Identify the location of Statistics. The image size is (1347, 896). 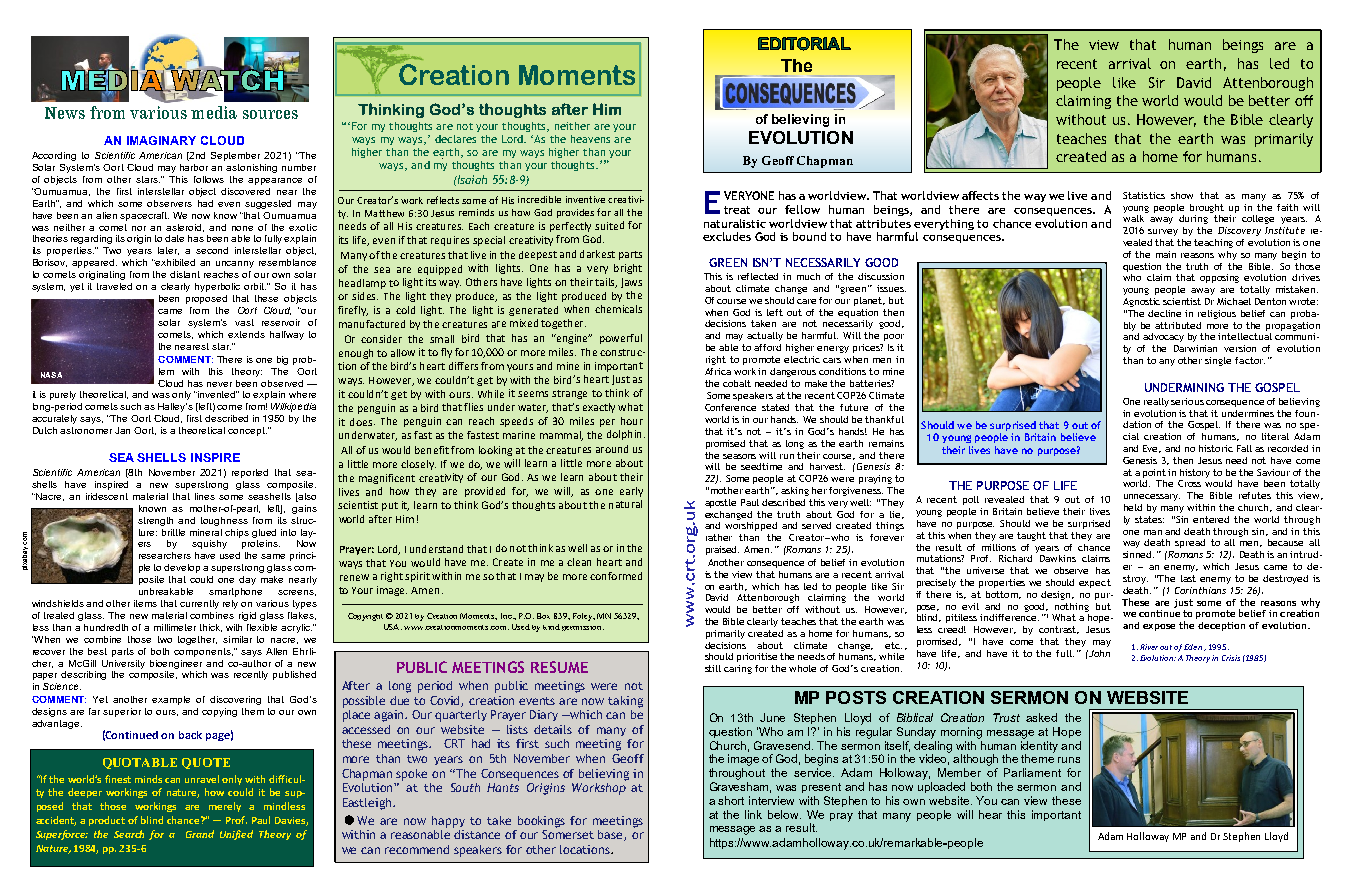
(1144, 195).
